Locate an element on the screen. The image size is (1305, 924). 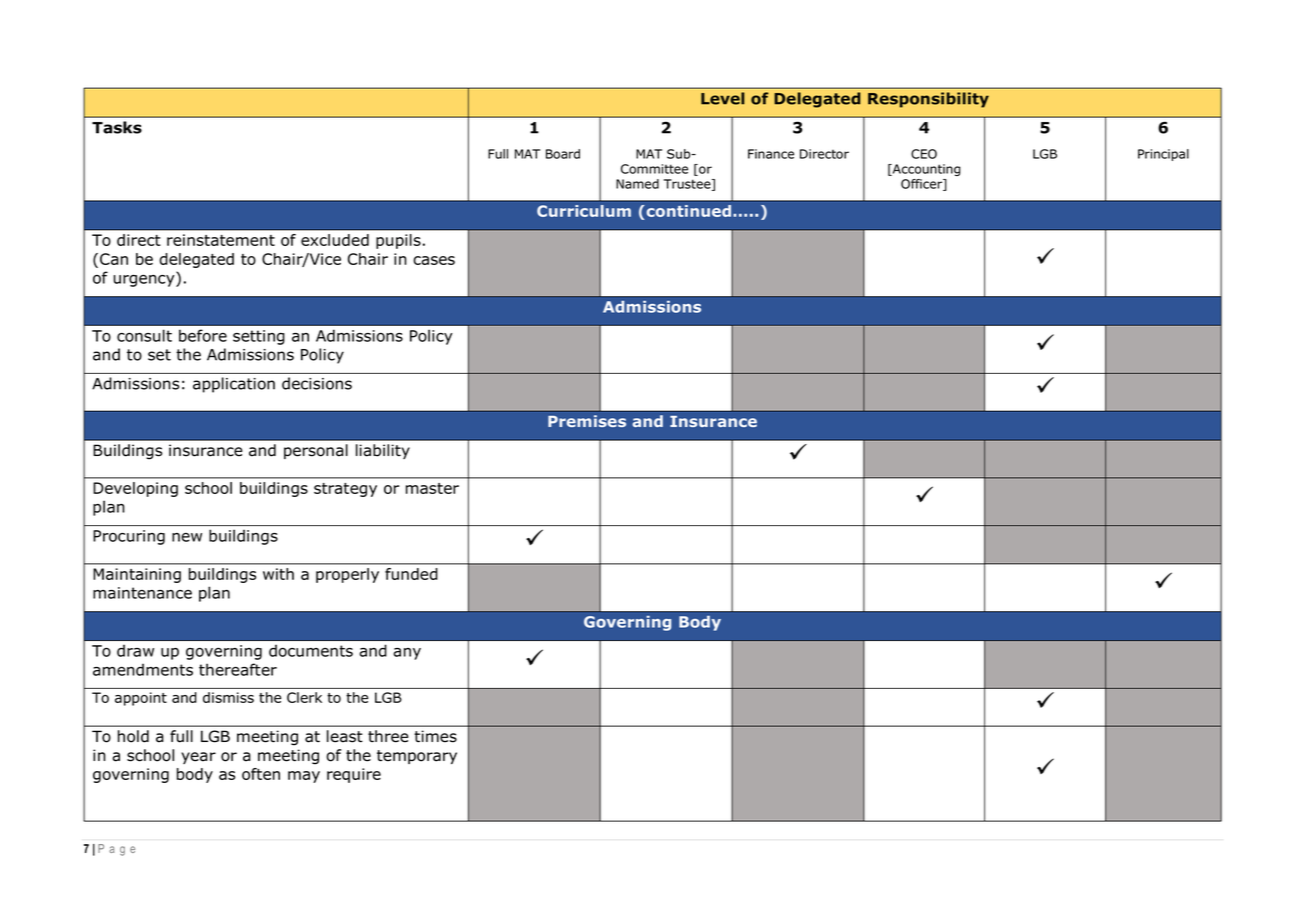
master is located at coordinates (432, 488).
